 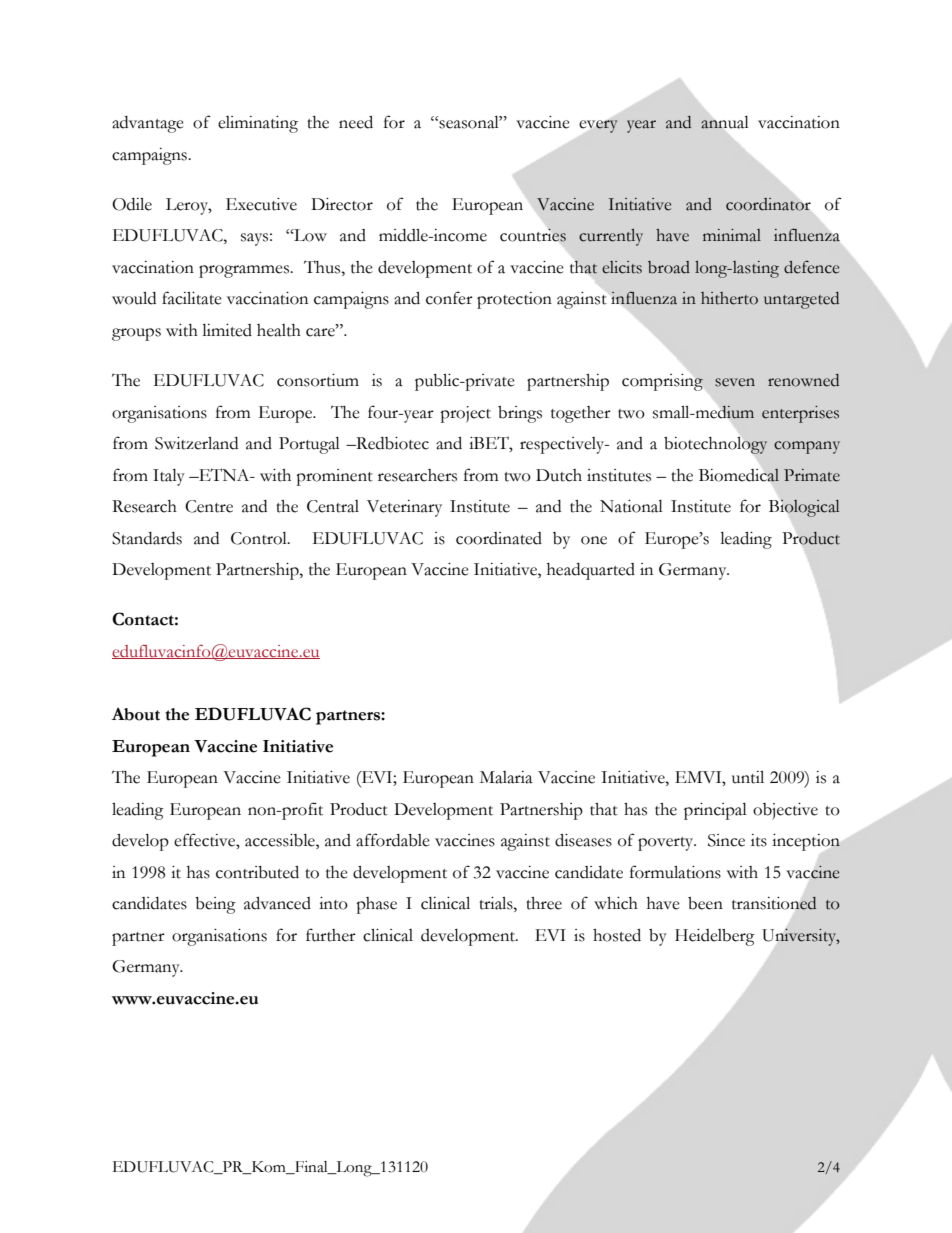 I want to click on been, so click(x=705, y=903).
